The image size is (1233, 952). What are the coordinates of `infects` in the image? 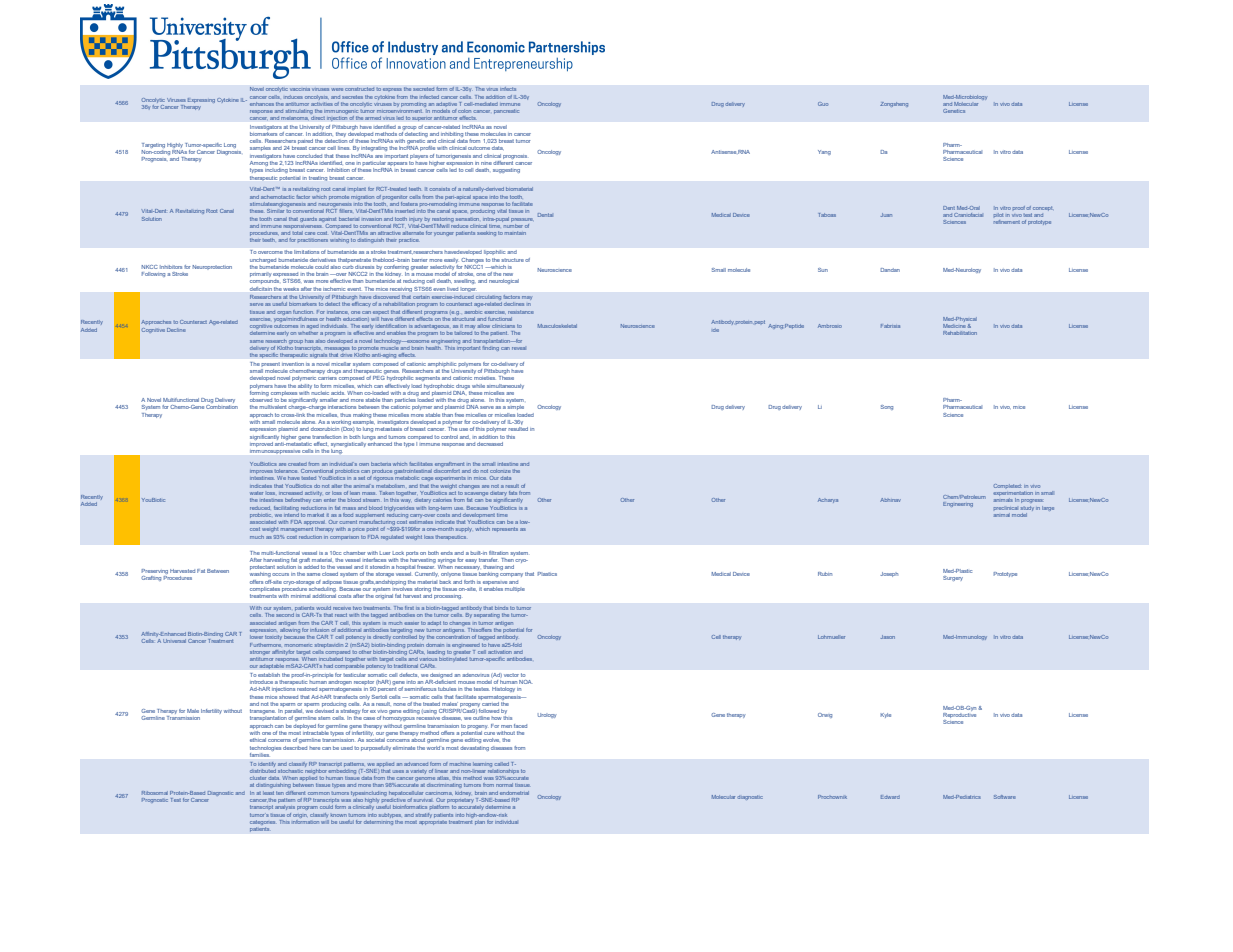 It's located at (508, 89).
